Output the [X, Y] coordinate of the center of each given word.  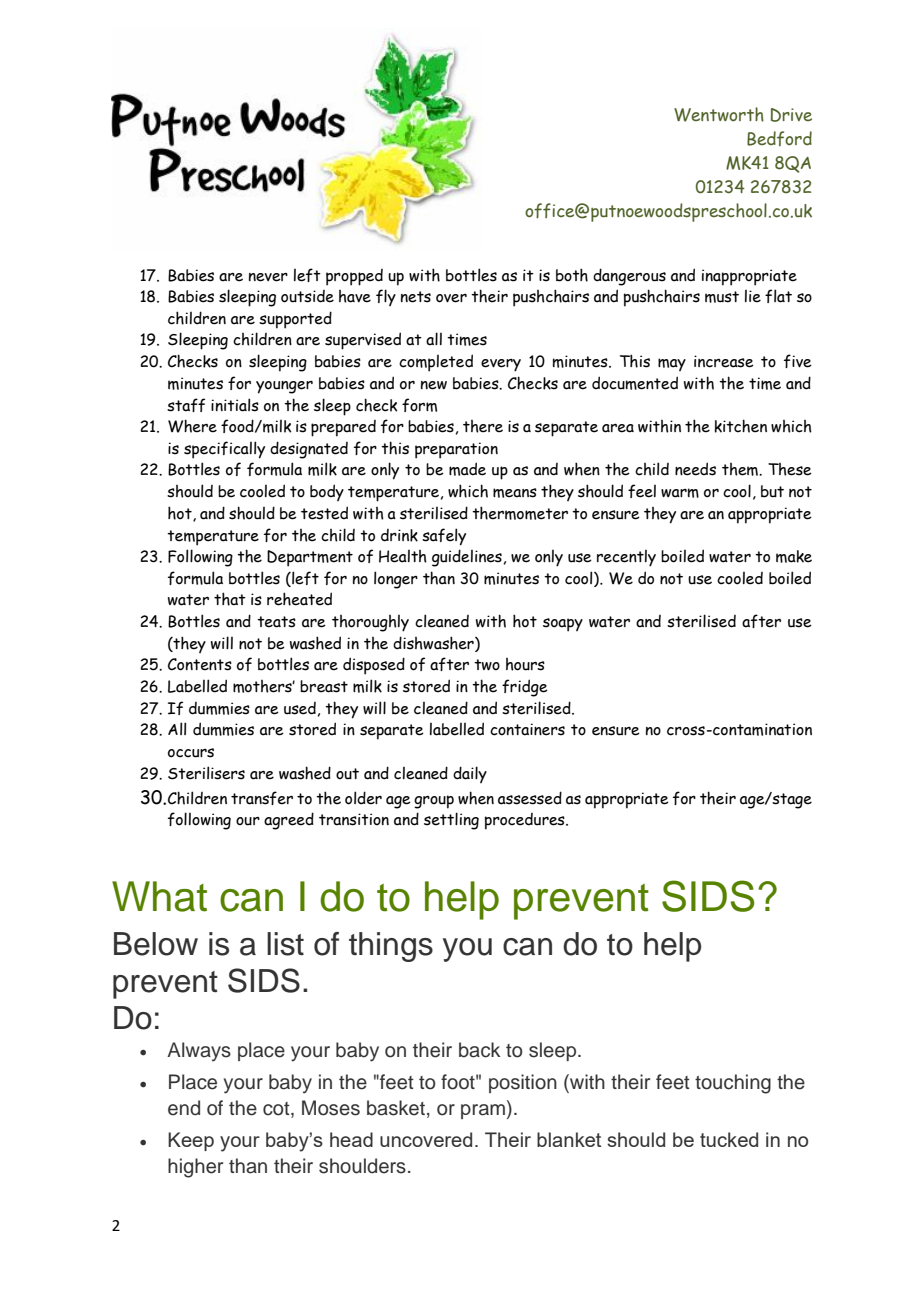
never [268, 277]
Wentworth [719, 114]
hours [525, 664]
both [572, 275]
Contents [200, 664]
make [794, 556]
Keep [191, 1141]
